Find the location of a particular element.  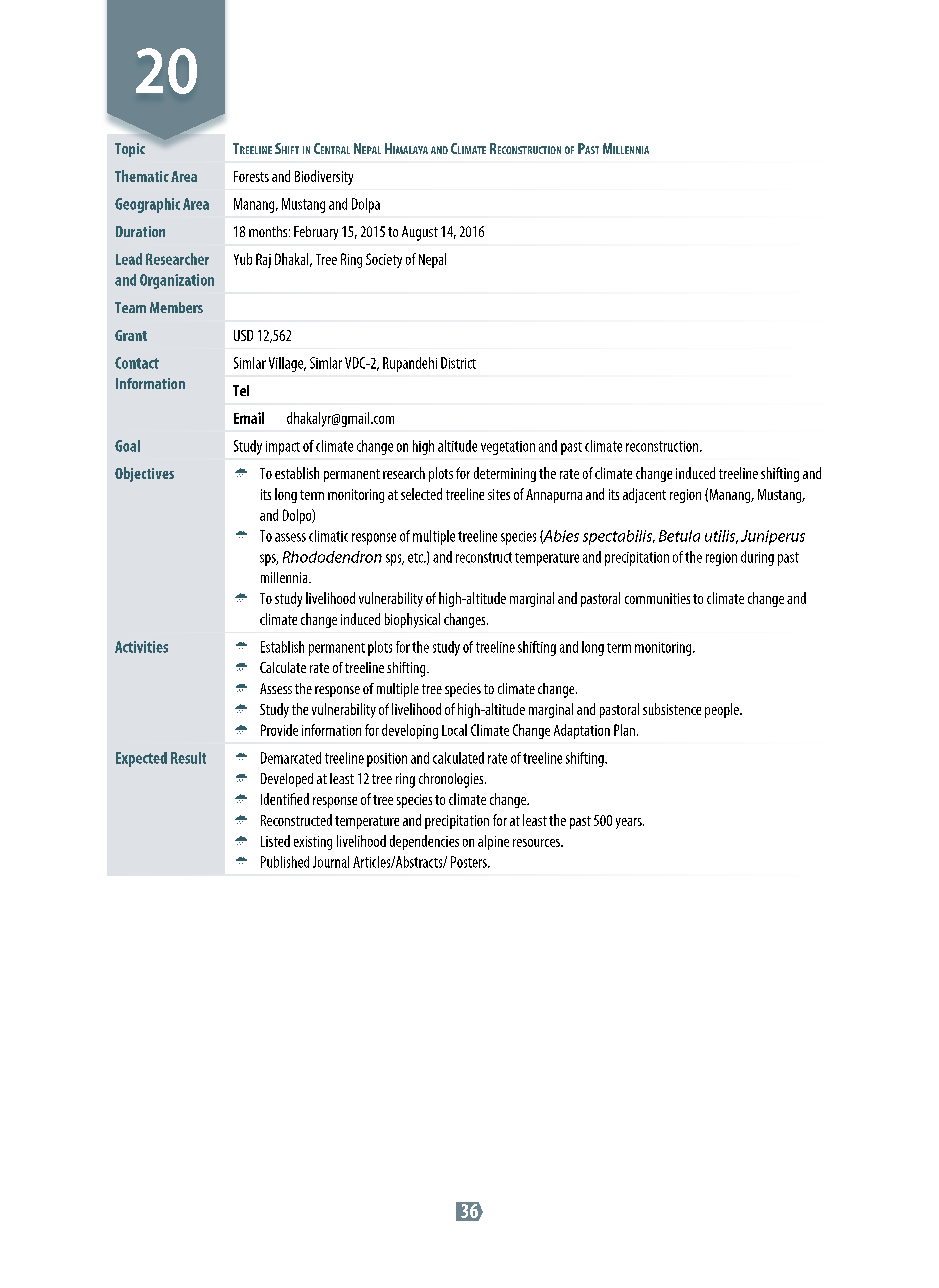

selected is located at coordinates (421, 494).
